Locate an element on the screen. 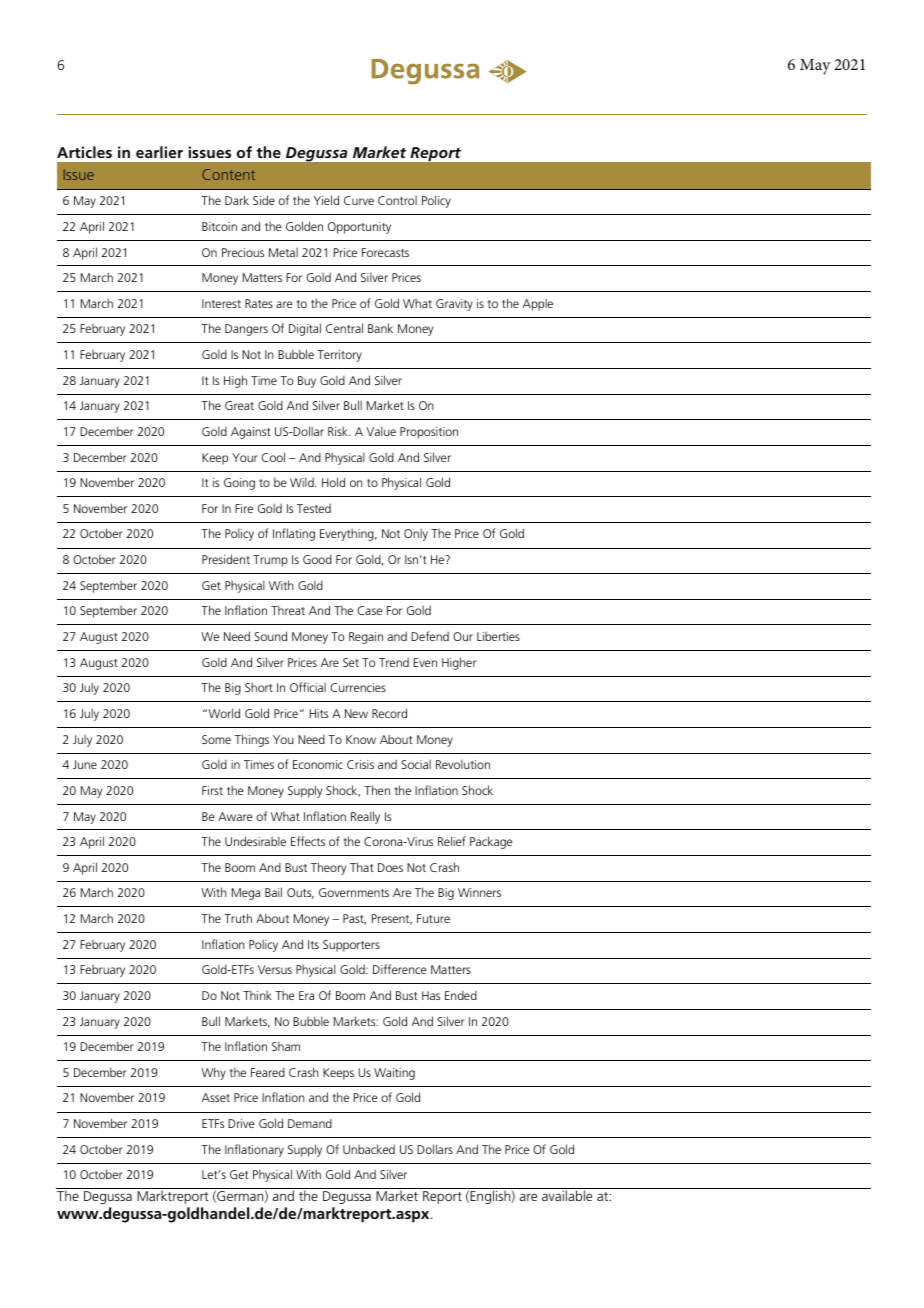 Image resolution: width=924 pixels, height=1308 pixels. Yield is located at coordinates (326, 200).
